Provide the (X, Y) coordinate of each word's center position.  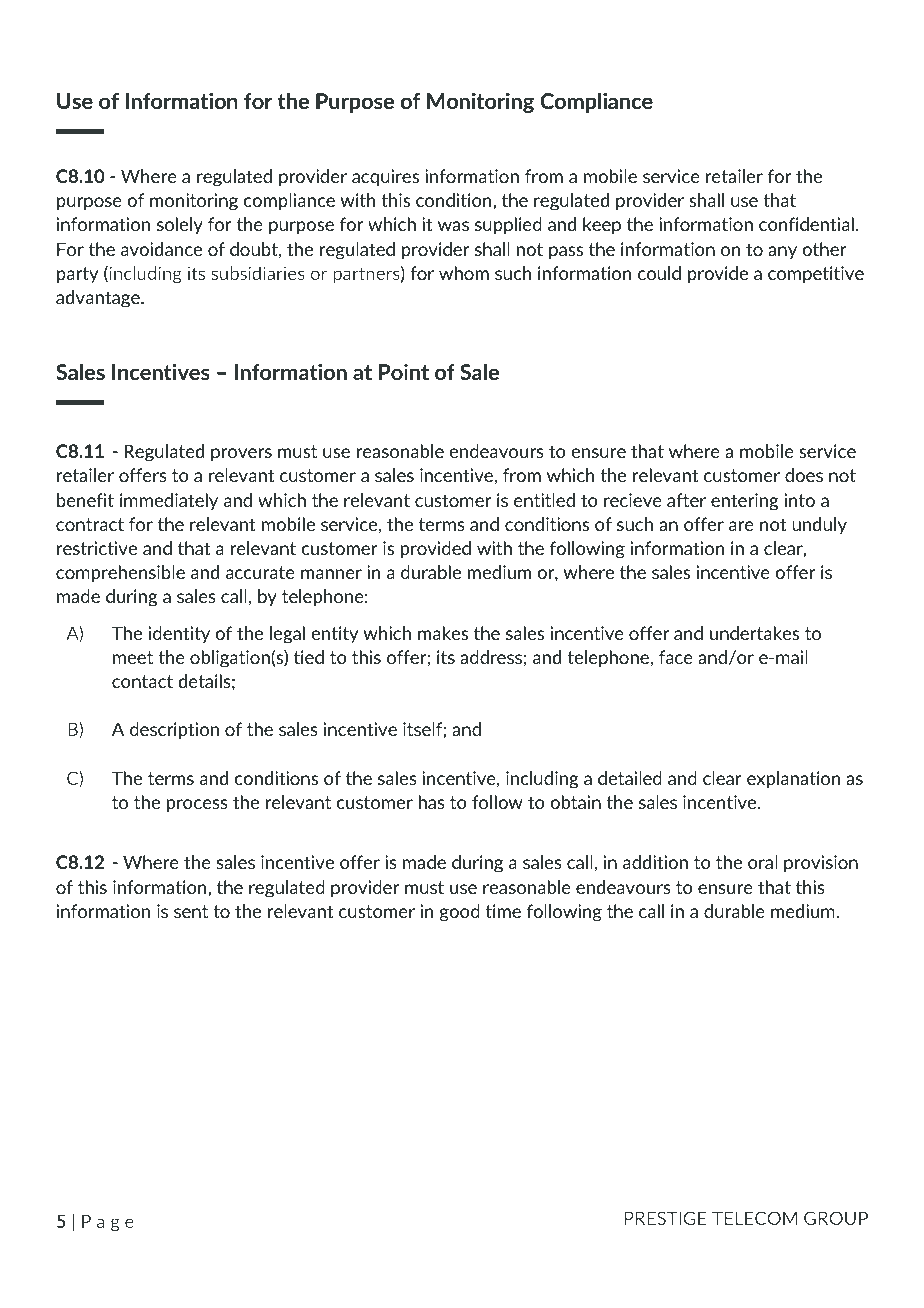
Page (108, 1223)
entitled (544, 500)
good (460, 913)
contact (142, 681)
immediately (169, 501)
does (804, 475)
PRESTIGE (666, 1218)
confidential (806, 224)
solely (180, 226)
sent (191, 911)
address (491, 657)
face (676, 657)
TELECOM (754, 1218)
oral (763, 862)
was (453, 226)
